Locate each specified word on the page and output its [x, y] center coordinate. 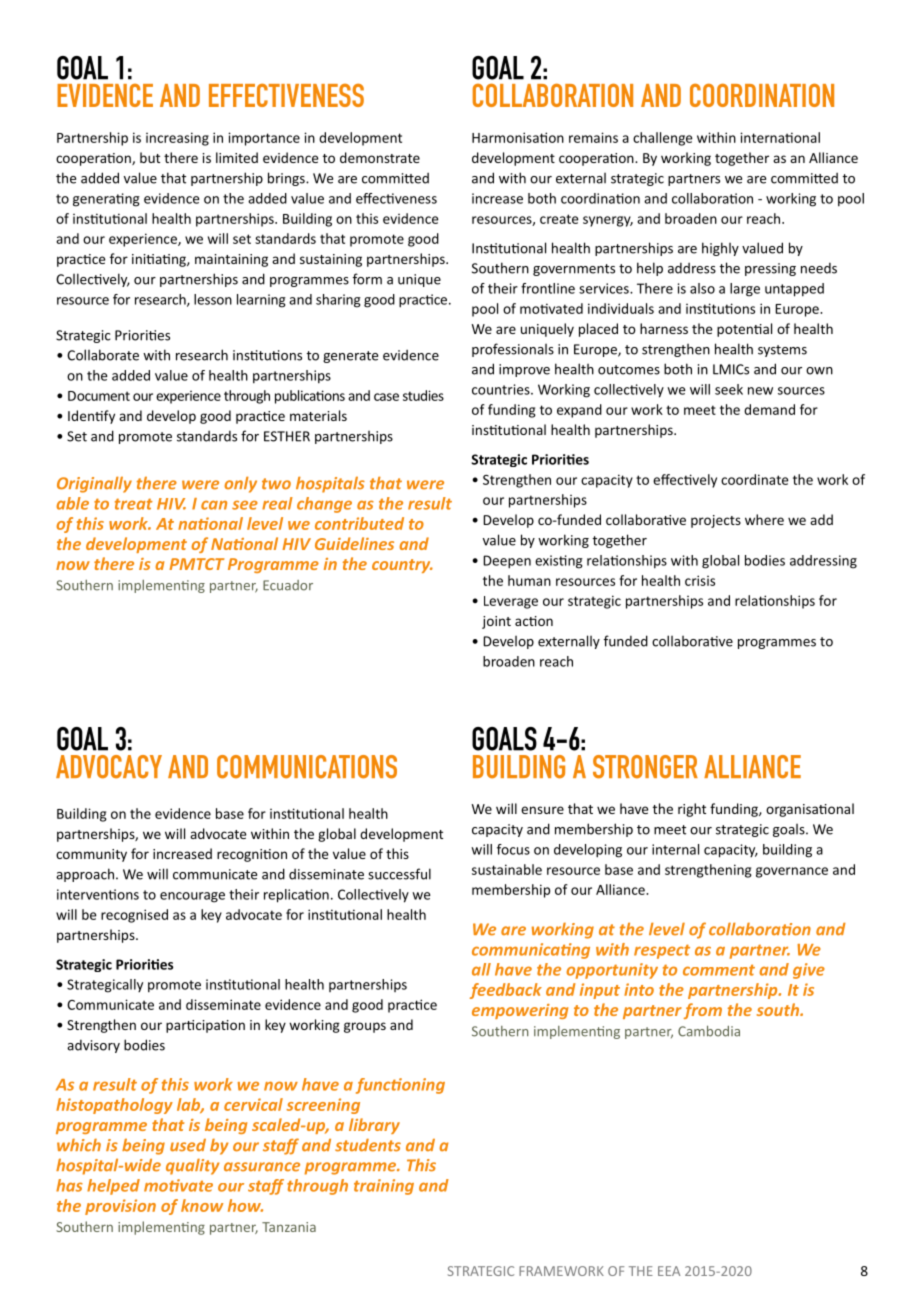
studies [423, 395]
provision [120, 1207]
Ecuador [288, 585]
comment [719, 970]
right [692, 810]
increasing [177, 139]
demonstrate [380, 157]
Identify [91, 417]
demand [769, 409]
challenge [663, 139]
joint [496, 622]
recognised [134, 916]
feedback [506, 991]
